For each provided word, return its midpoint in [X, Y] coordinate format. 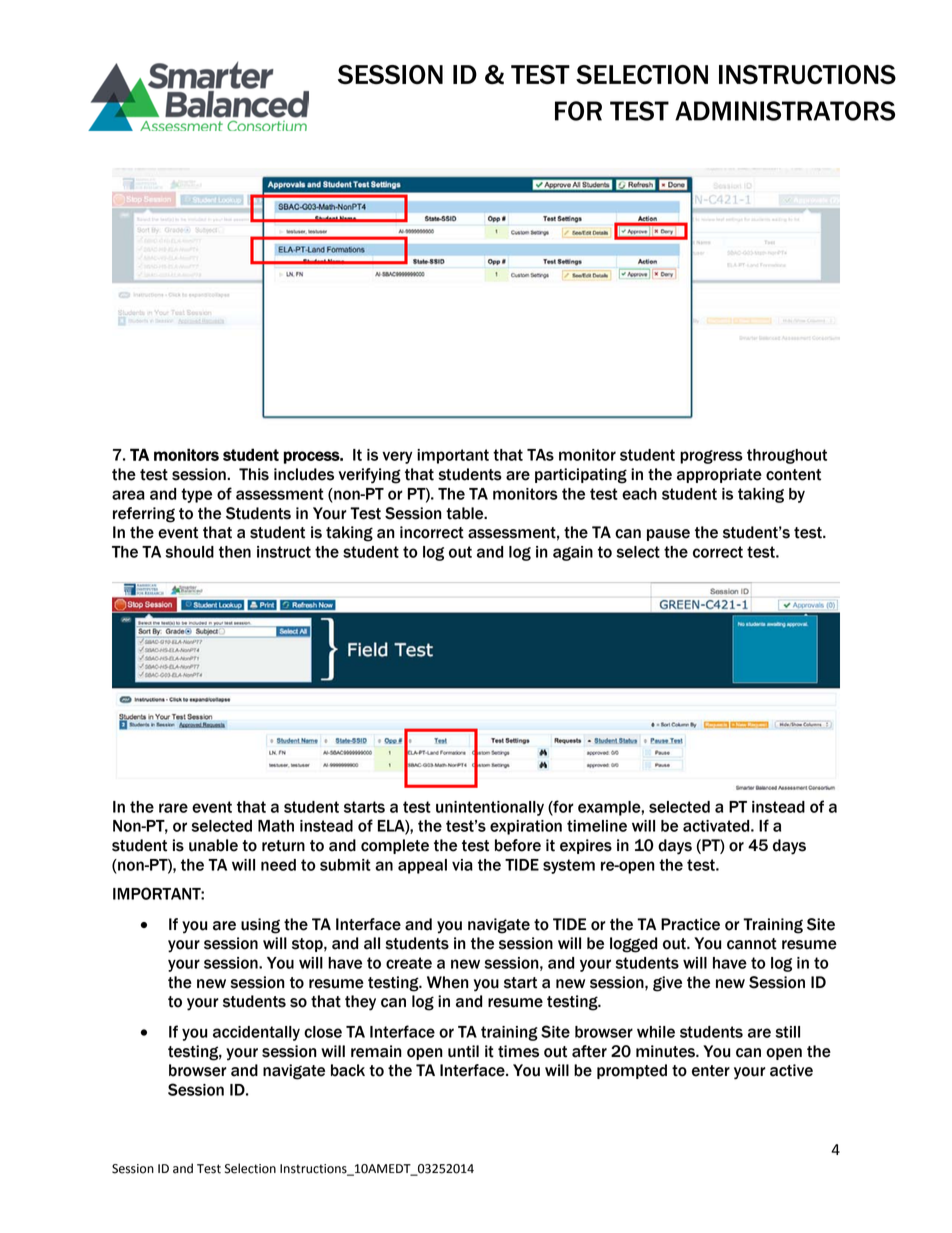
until [463, 1051]
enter [711, 1071]
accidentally [256, 1033]
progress [711, 457]
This [254, 474]
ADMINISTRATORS [785, 111]
